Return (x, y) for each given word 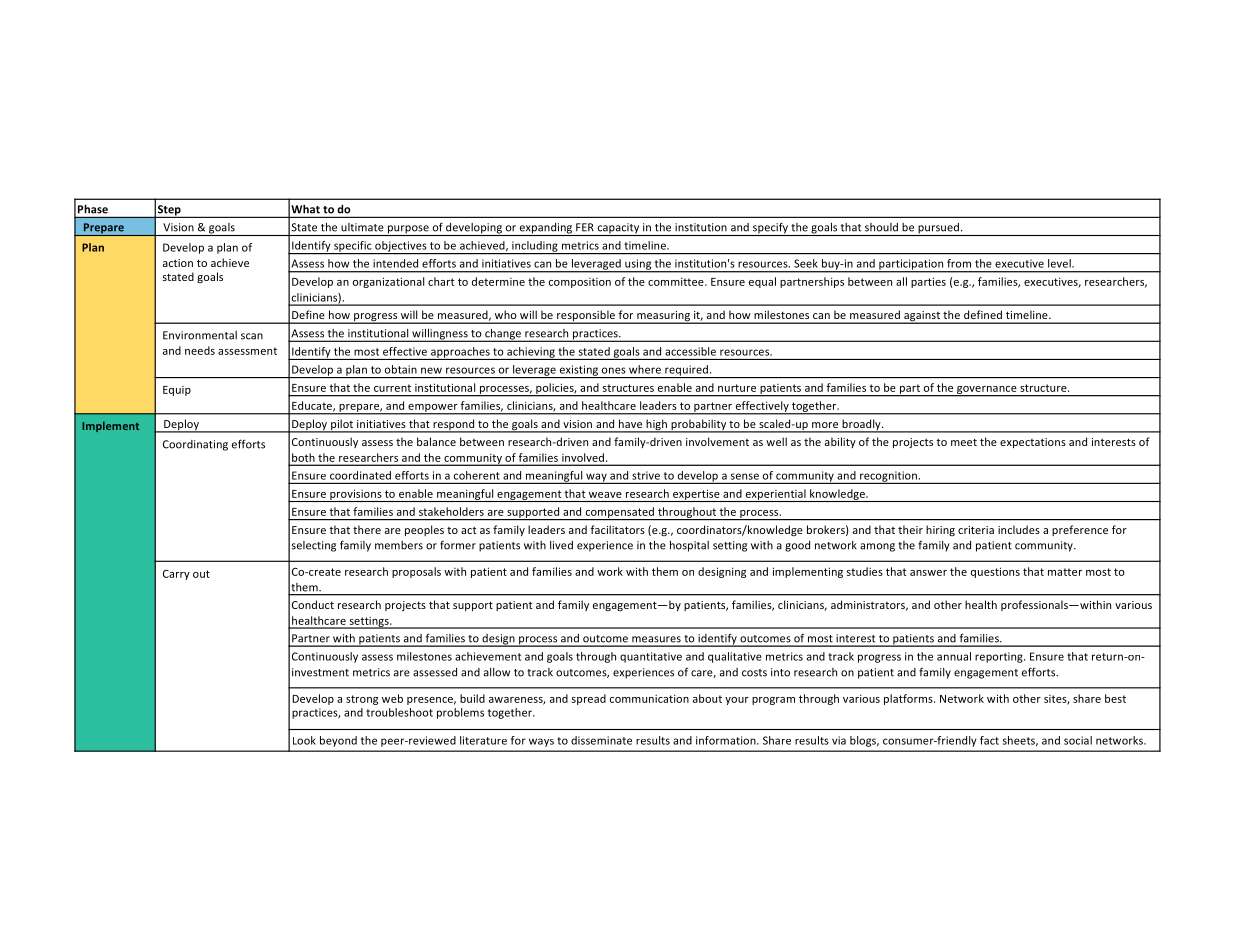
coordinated (360, 475)
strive (646, 475)
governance (987, 391)
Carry (176, 575)
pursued (938, 229)
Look (304, 740)
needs (200, 350)
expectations (1033, 443)
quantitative (651, 657)
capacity (618, 229)
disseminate (601, 740)
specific (353, 247)
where (645, 369)
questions (995, 572)
